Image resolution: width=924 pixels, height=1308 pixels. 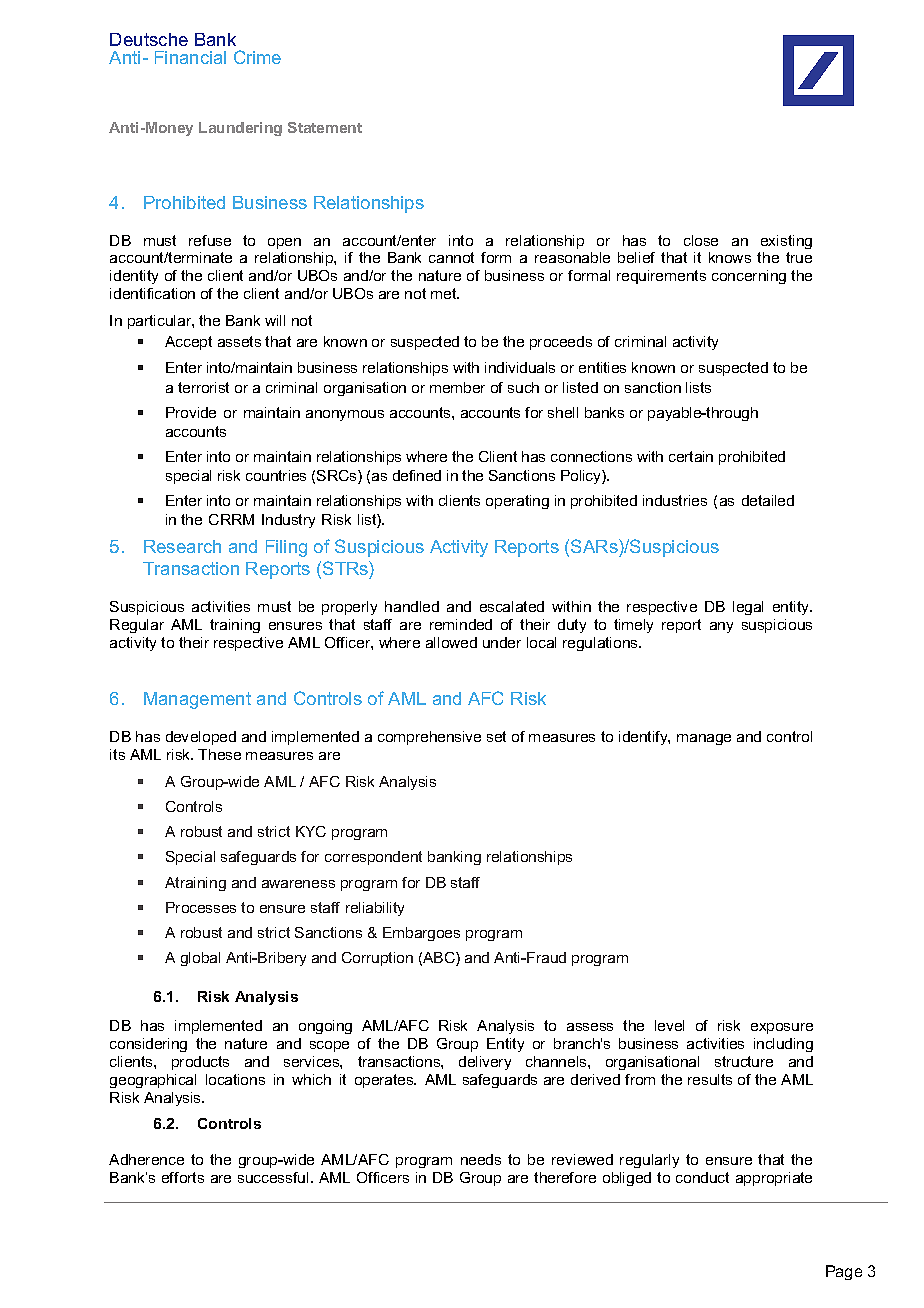 What do you see at coordinates (221, 606) in the image?
I see `activities` at bounding box center [221, 606].
